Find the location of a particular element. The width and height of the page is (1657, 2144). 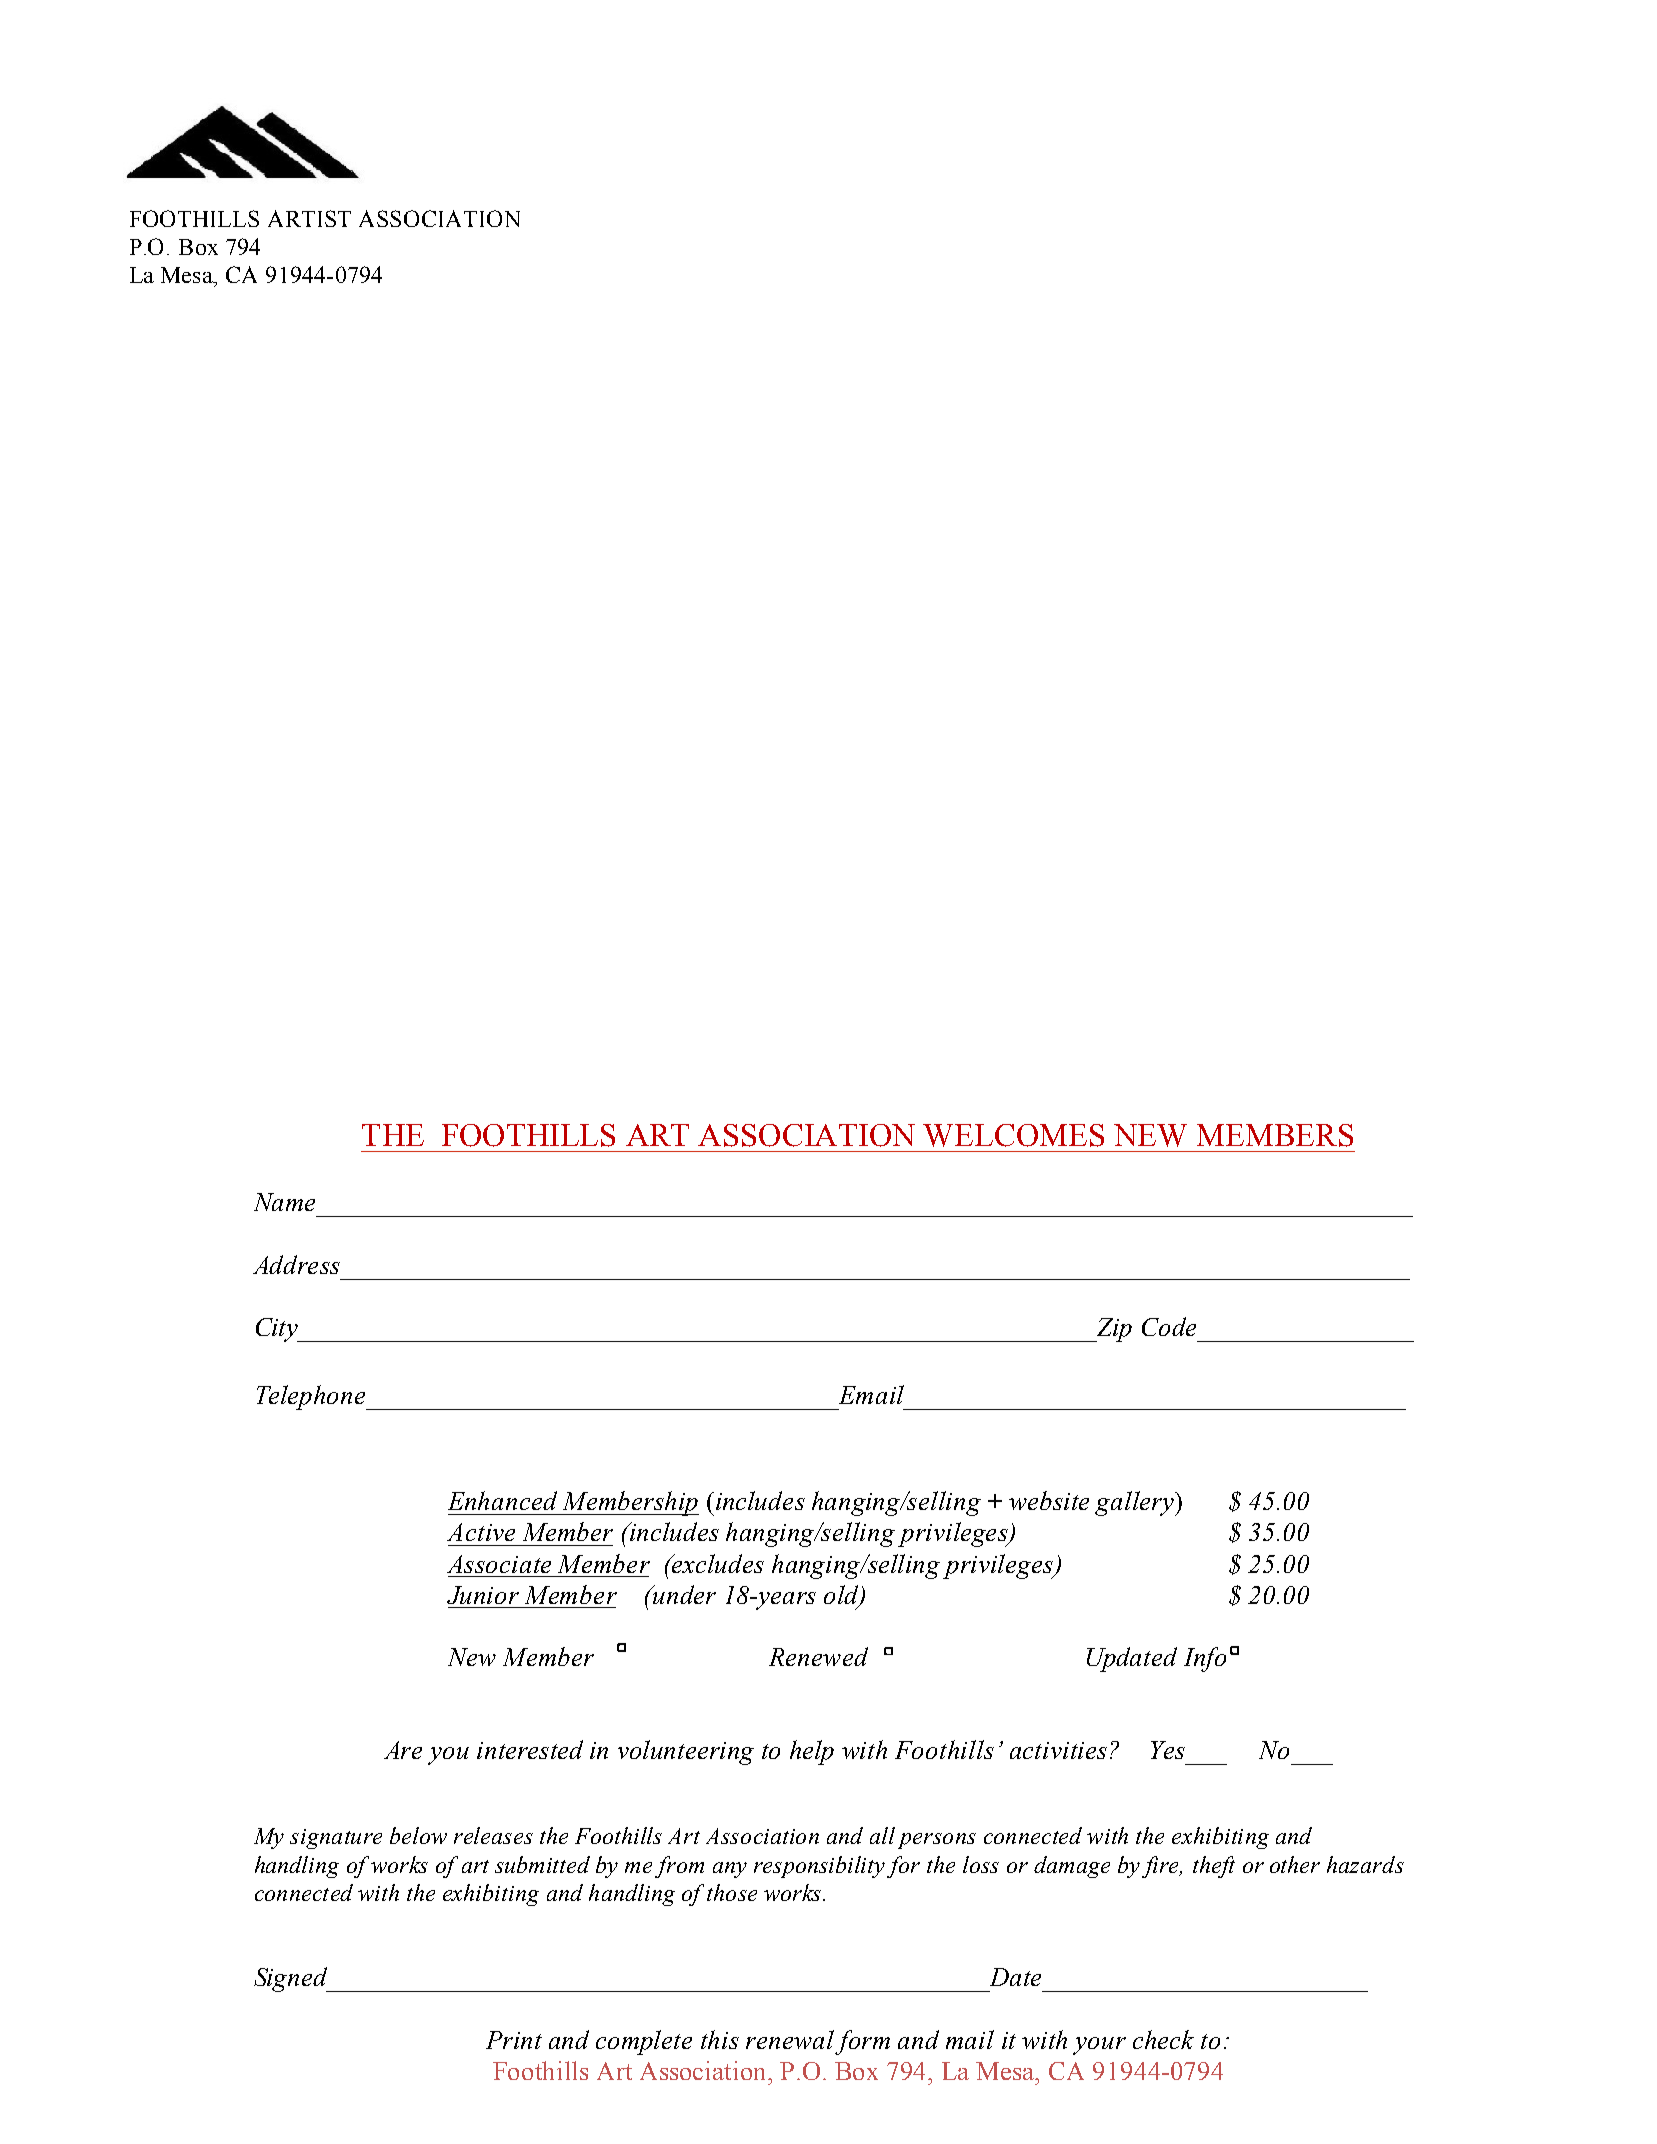

theft is located at coordinates (1214, 1867).
